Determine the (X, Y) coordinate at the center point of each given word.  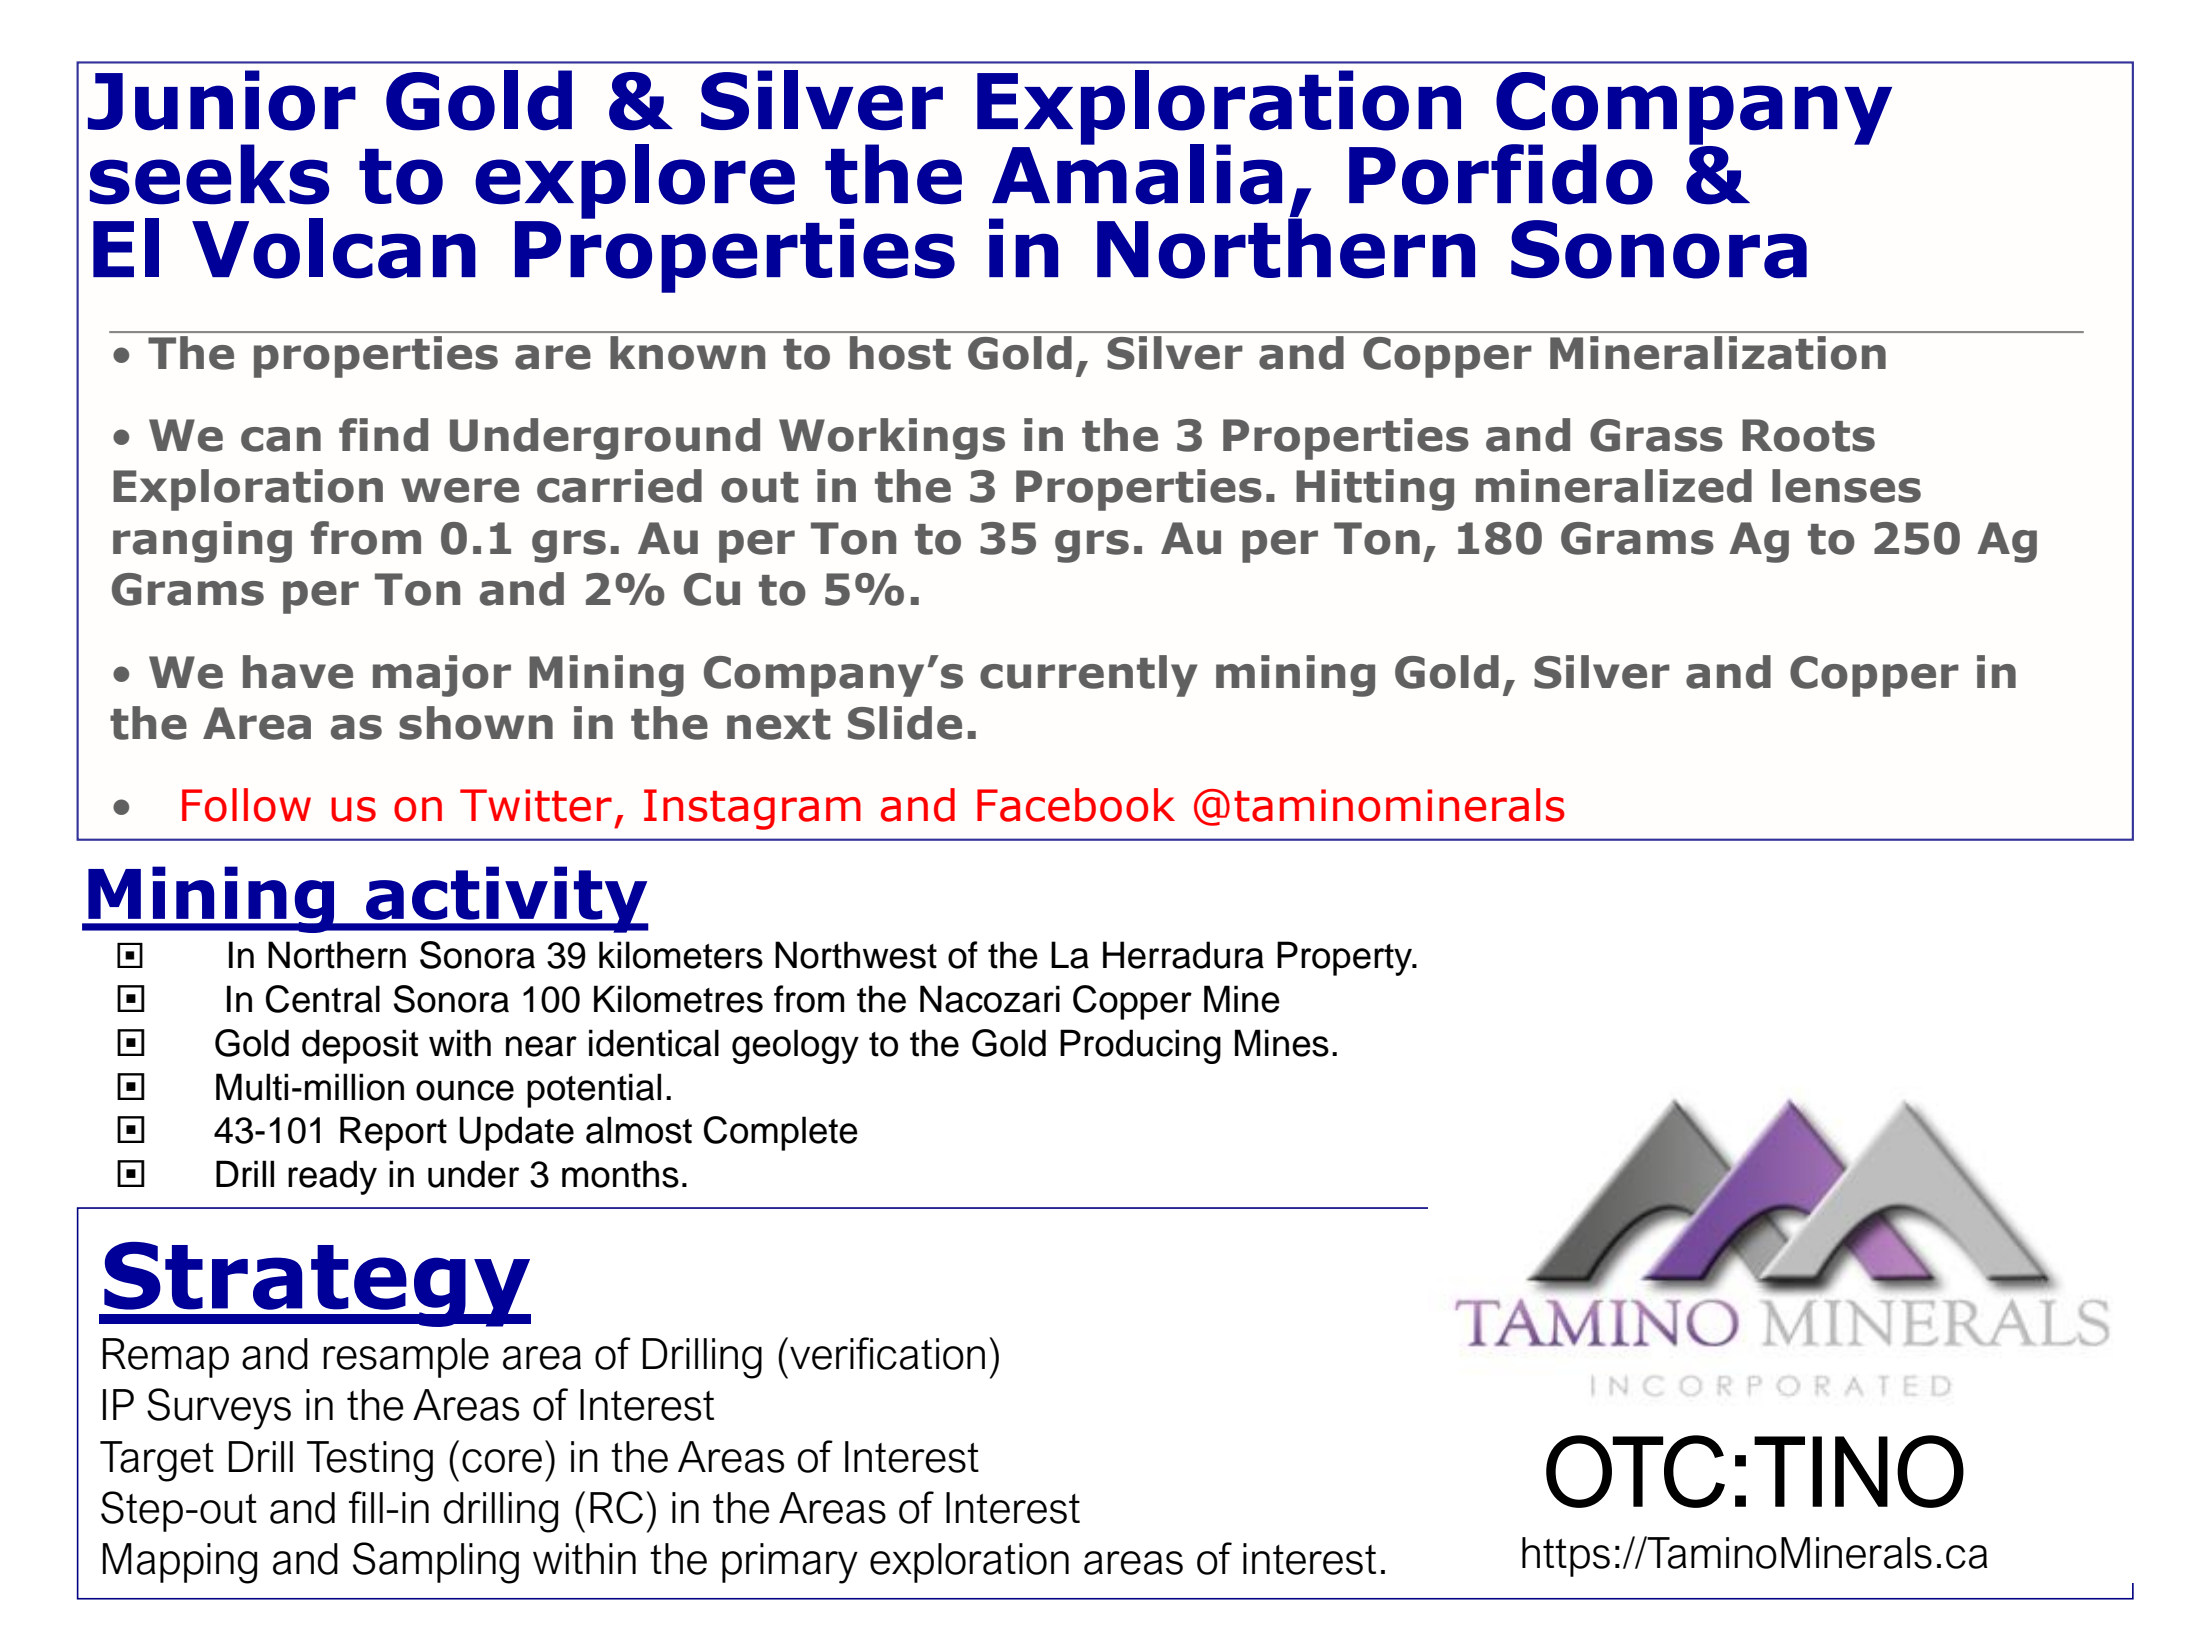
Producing (1140, 1046)
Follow (246, 805)
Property (1346, 958)
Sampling (436, 1563)
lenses (1846, 486)
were (460, 490)
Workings (892, 439)
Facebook (1076, 805)
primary (790, 1563)
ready (332, 1177)
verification (887, 1353)
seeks (209, 174)
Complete (781, 1133)
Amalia (1137, 173)
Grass (1656, 435)
